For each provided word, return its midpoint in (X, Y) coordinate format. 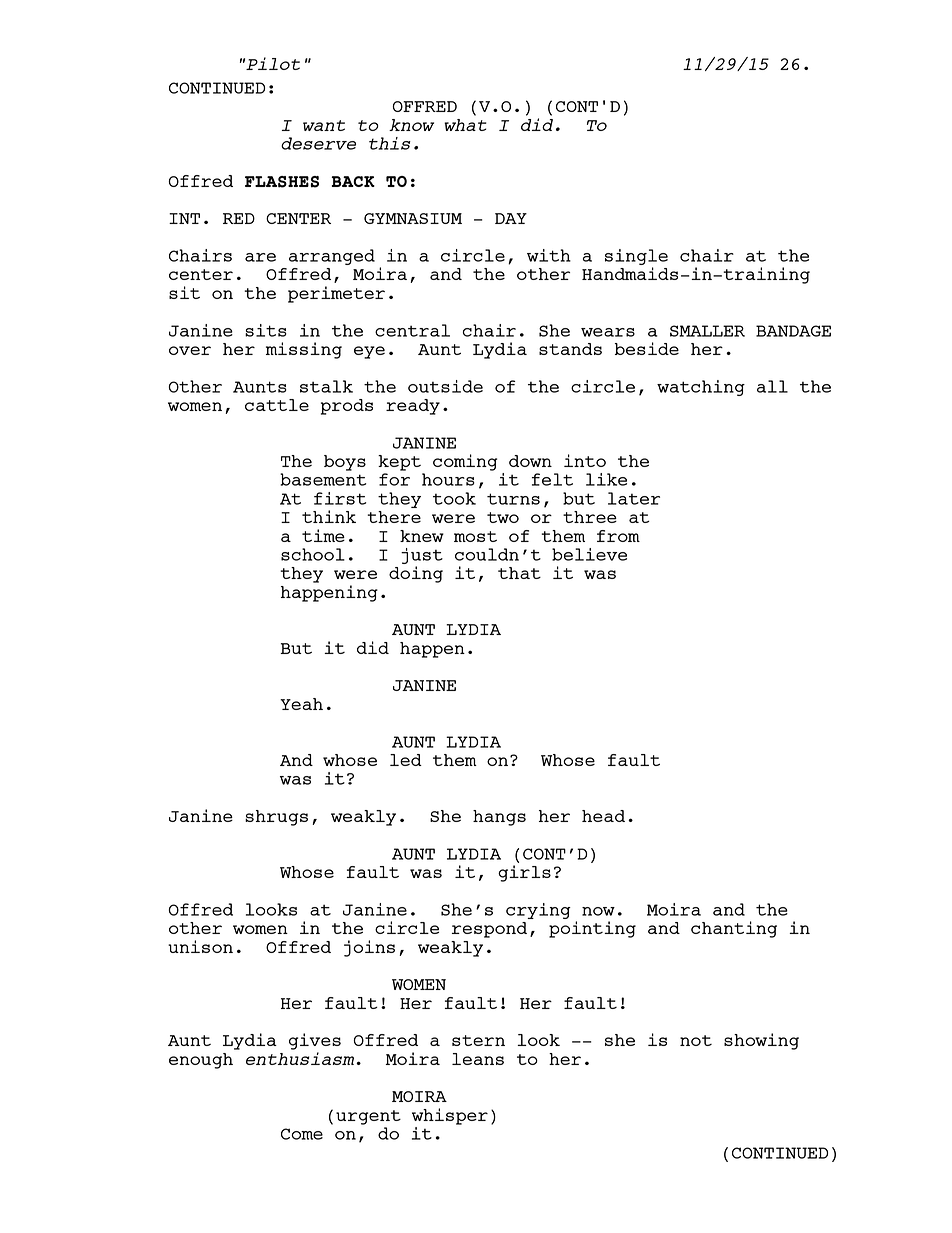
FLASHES (282, 182)
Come (302, 1134)
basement (323, 479)
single (636, 258)
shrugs (276, 818)
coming (465, 462)
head (603, 816)
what (465, 125)
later (634, 498)
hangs (499, 818)
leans (478, 1059)
